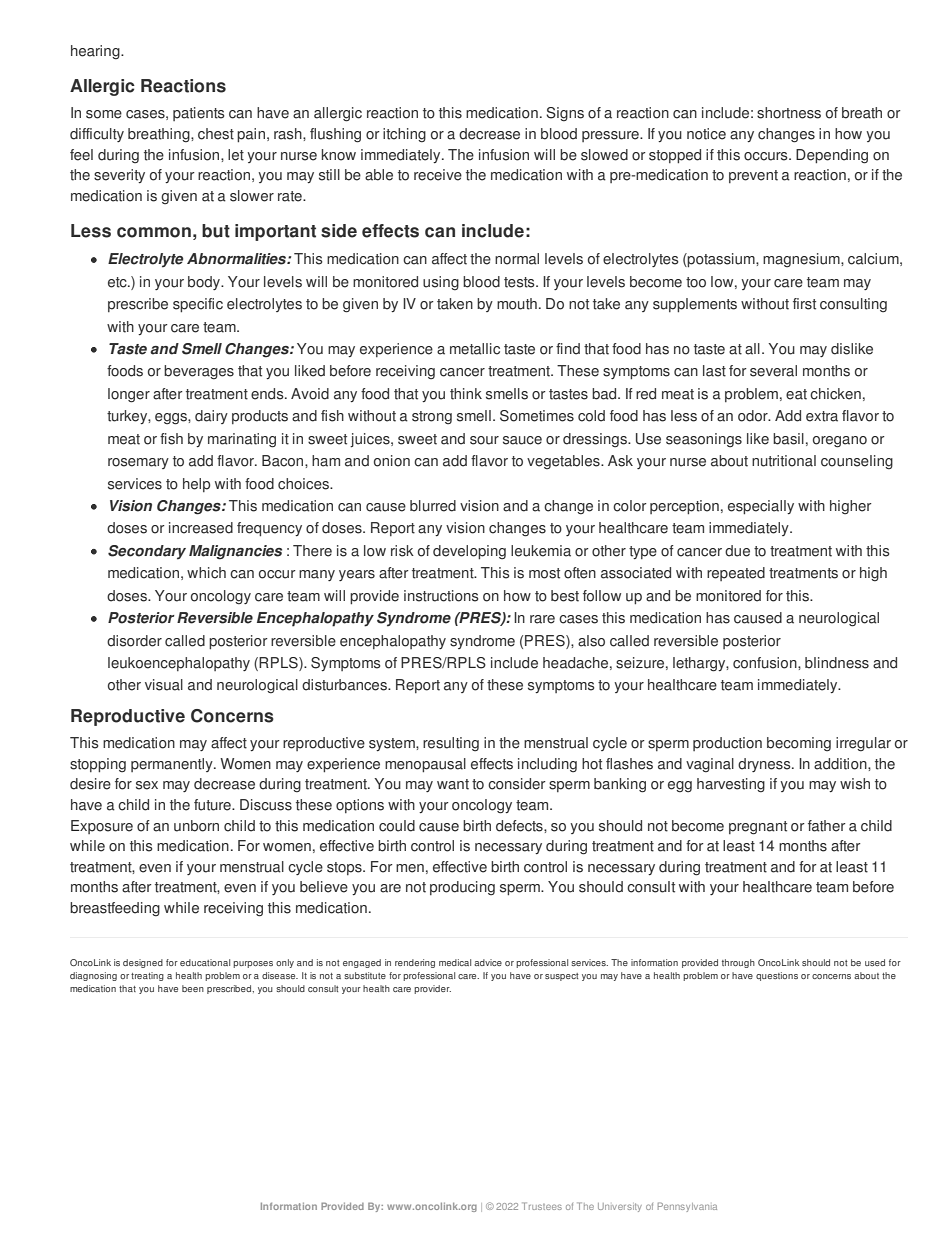 This document has width=952, height=1233. Describe the element at coordinates (404, 135) in the document. I see `itching` at that location.
